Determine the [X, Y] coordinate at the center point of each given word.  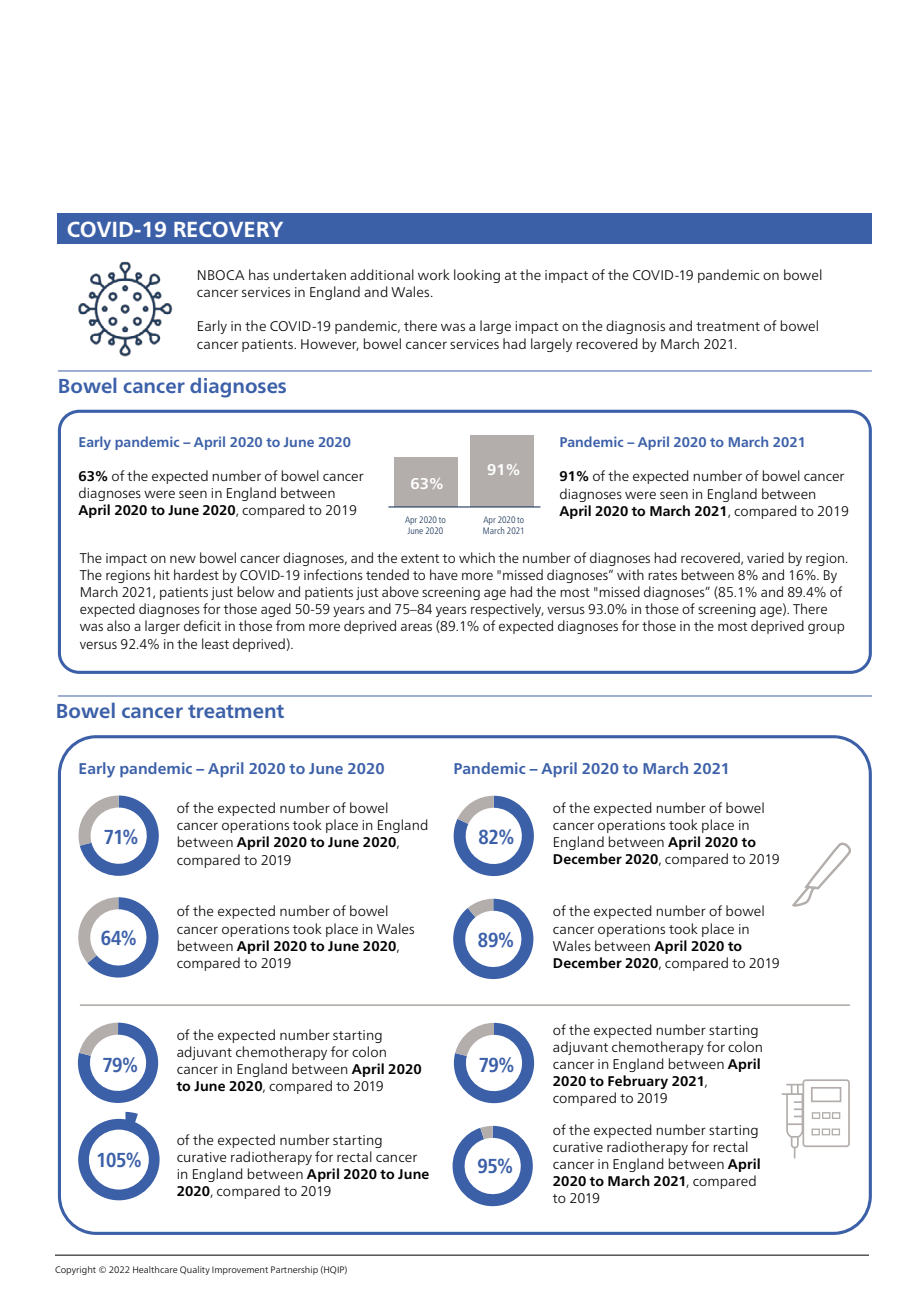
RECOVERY [228, 229]
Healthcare [155, 1269]
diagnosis [635, 327]
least [215, 643]
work [434, 274]
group [826, 628]
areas [416, 627]
